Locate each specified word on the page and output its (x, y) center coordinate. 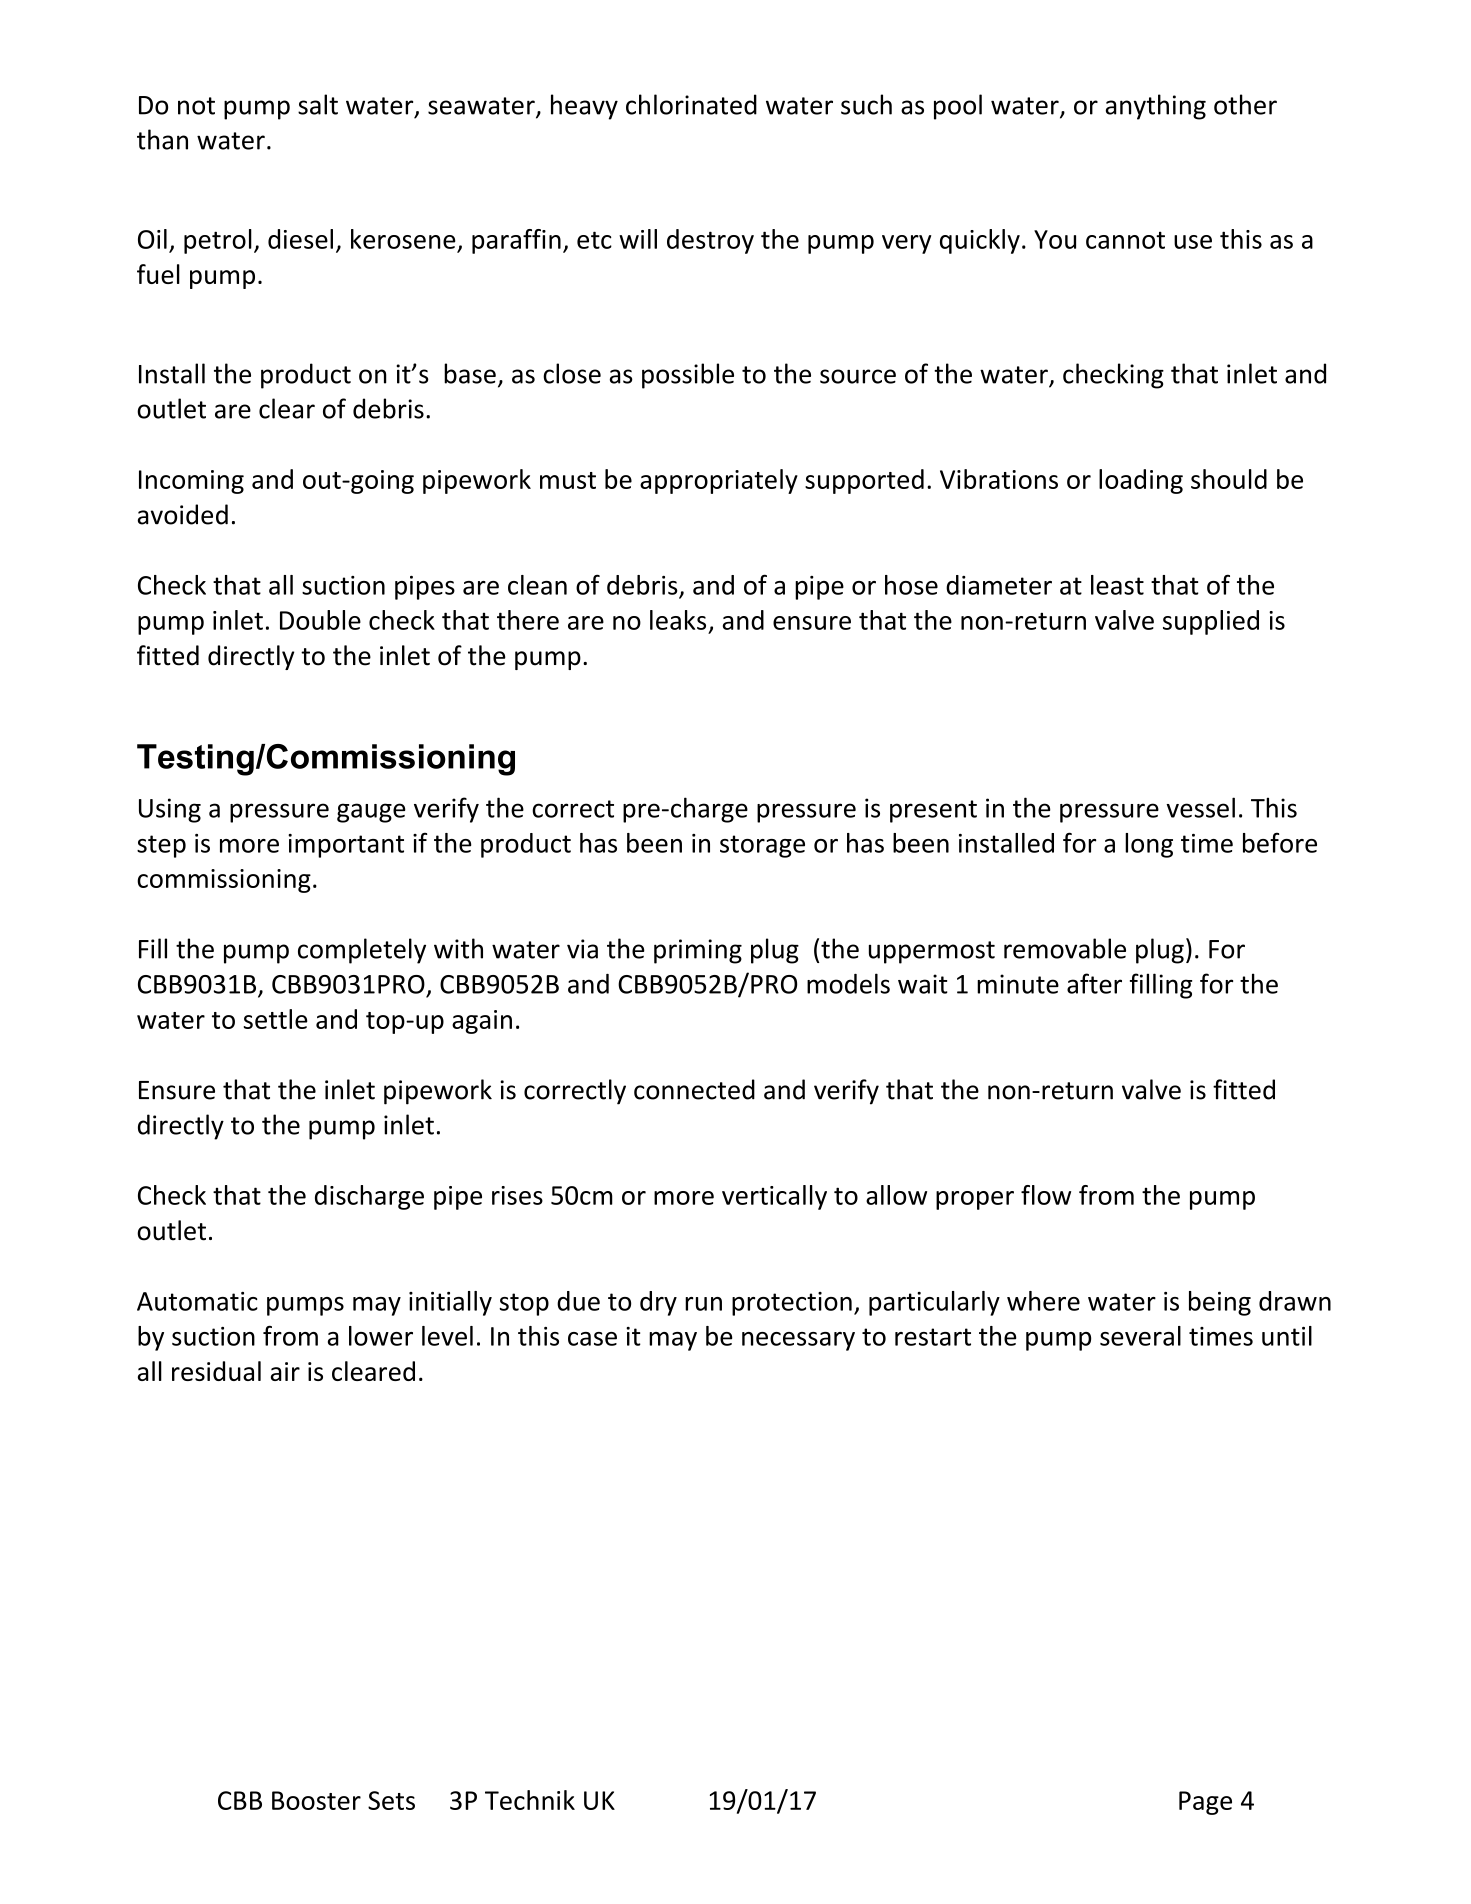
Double (320, 620)
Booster (316, 1800)
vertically (774, 1197)
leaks (678, 620)
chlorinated (691, 104)
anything (1156, 107)
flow (1046, 1195)
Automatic (197, 1301)
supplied (1211, 622)
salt (318, 104)
